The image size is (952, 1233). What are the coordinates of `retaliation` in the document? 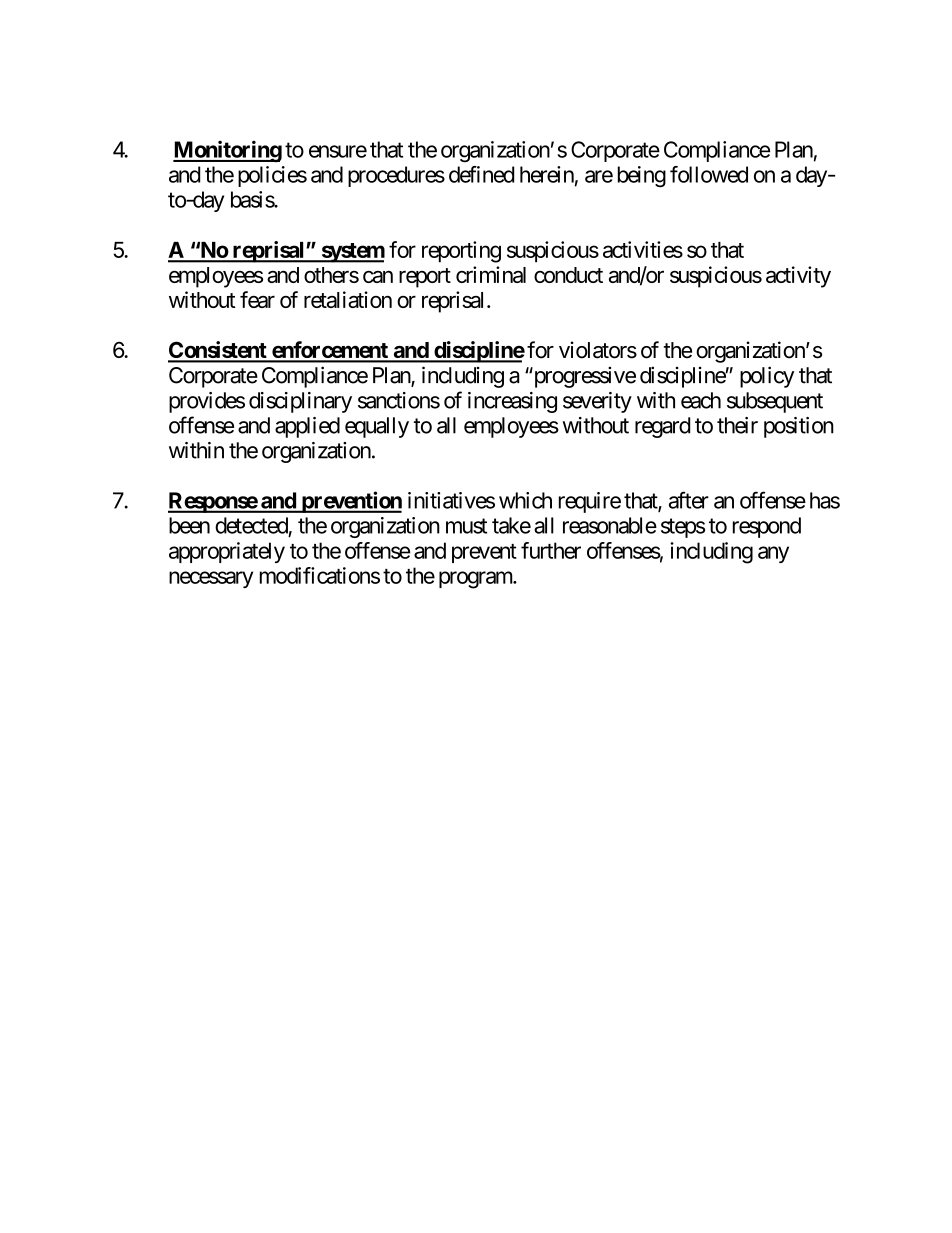 It's located at (348, 299).
